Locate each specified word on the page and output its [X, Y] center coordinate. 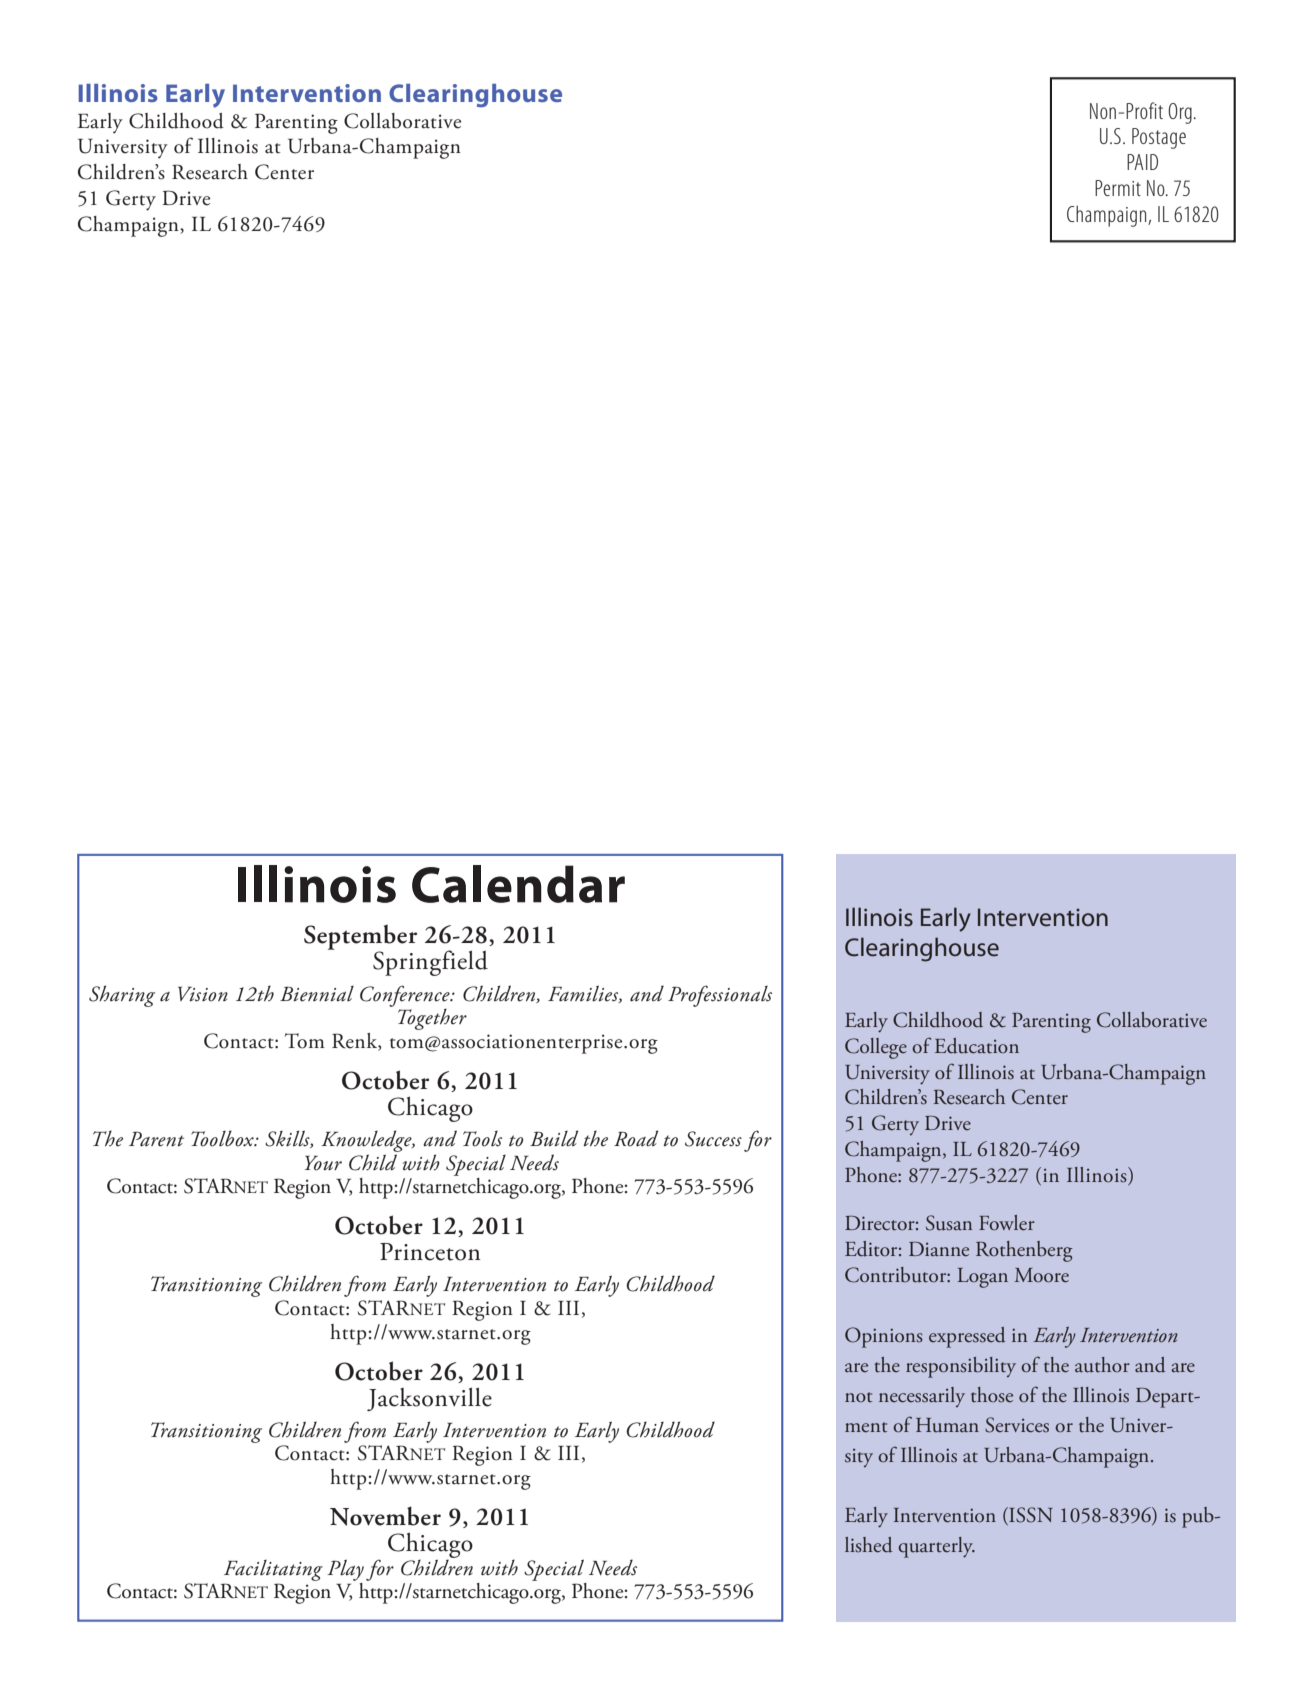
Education [977, 1046]
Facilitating [273, 1570]
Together [432, 1019]
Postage [1159, 138]
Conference [406, 997]
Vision [203, 994]
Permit [1118, 188]
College [876, 1048]
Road [636, 1138]
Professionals [720, 996]
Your [323, 1163]
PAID [1142, 162]
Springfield [430, 963]
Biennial [317, 994]
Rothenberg [1024, 1251]
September [360, 938]
